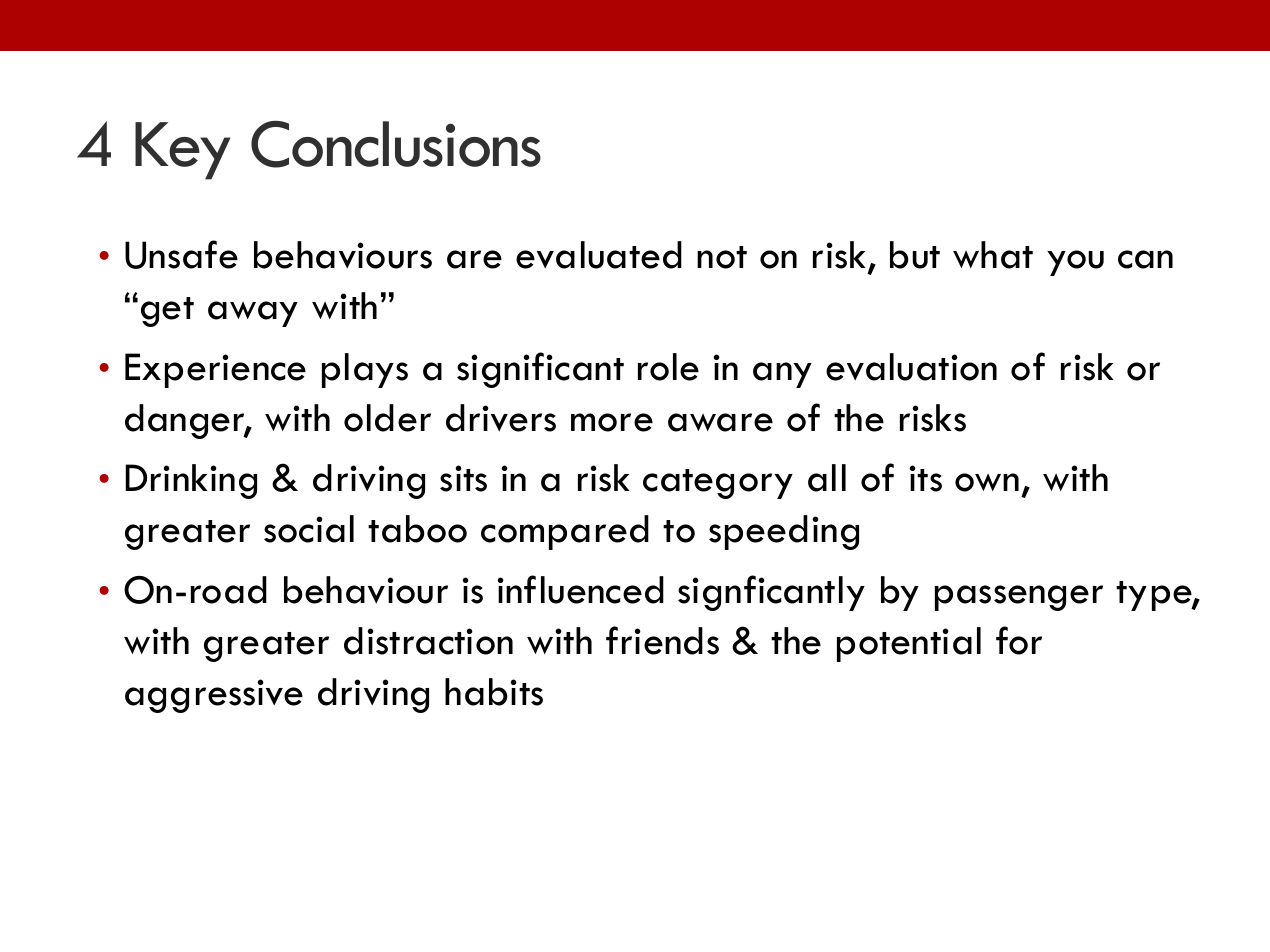  What do you see at coordinates (494, 692) in the screenshot?
I see `habits` at bounding box center [494, 692].
